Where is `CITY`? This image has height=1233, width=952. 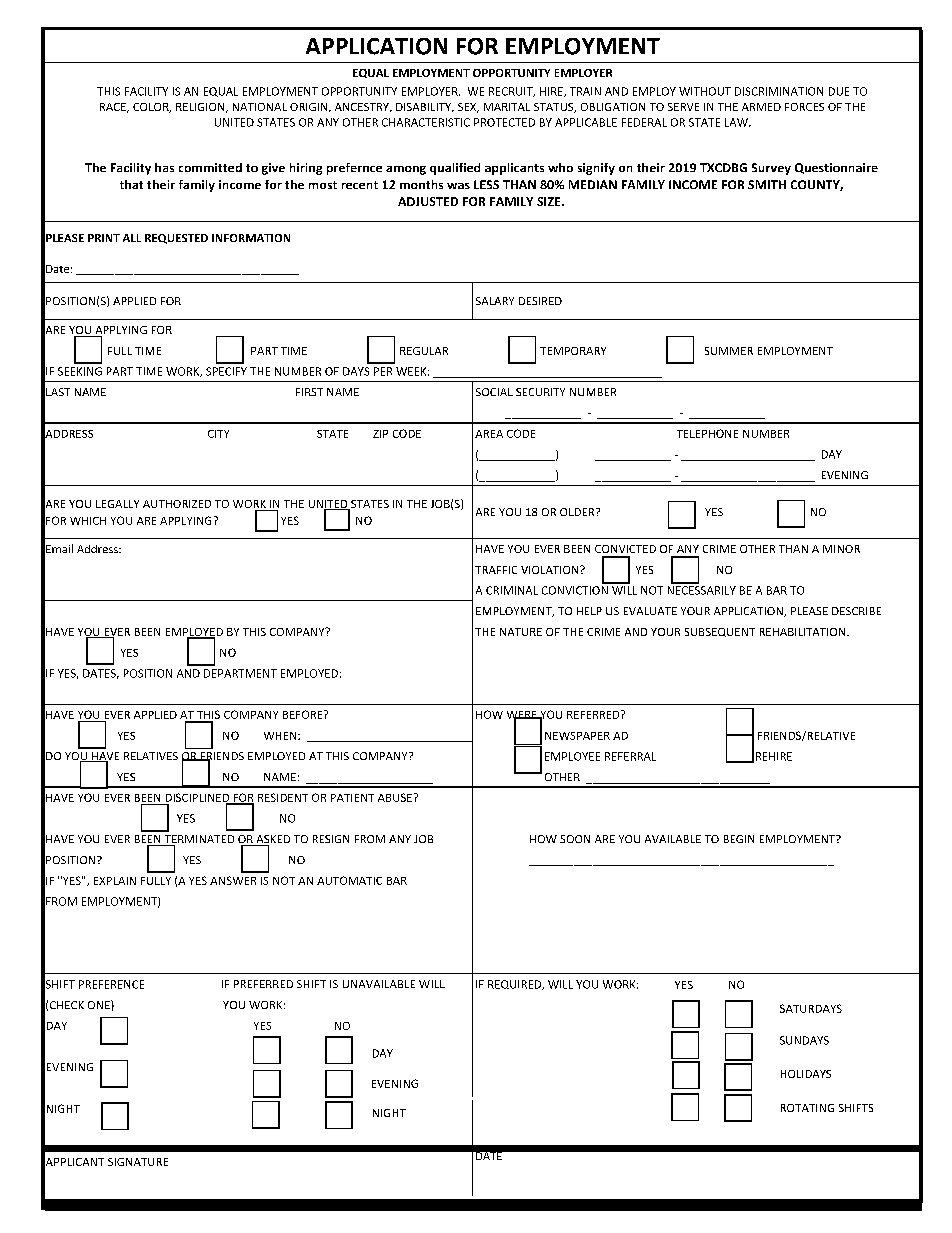
CITY is located at coordinates (218, 434).
